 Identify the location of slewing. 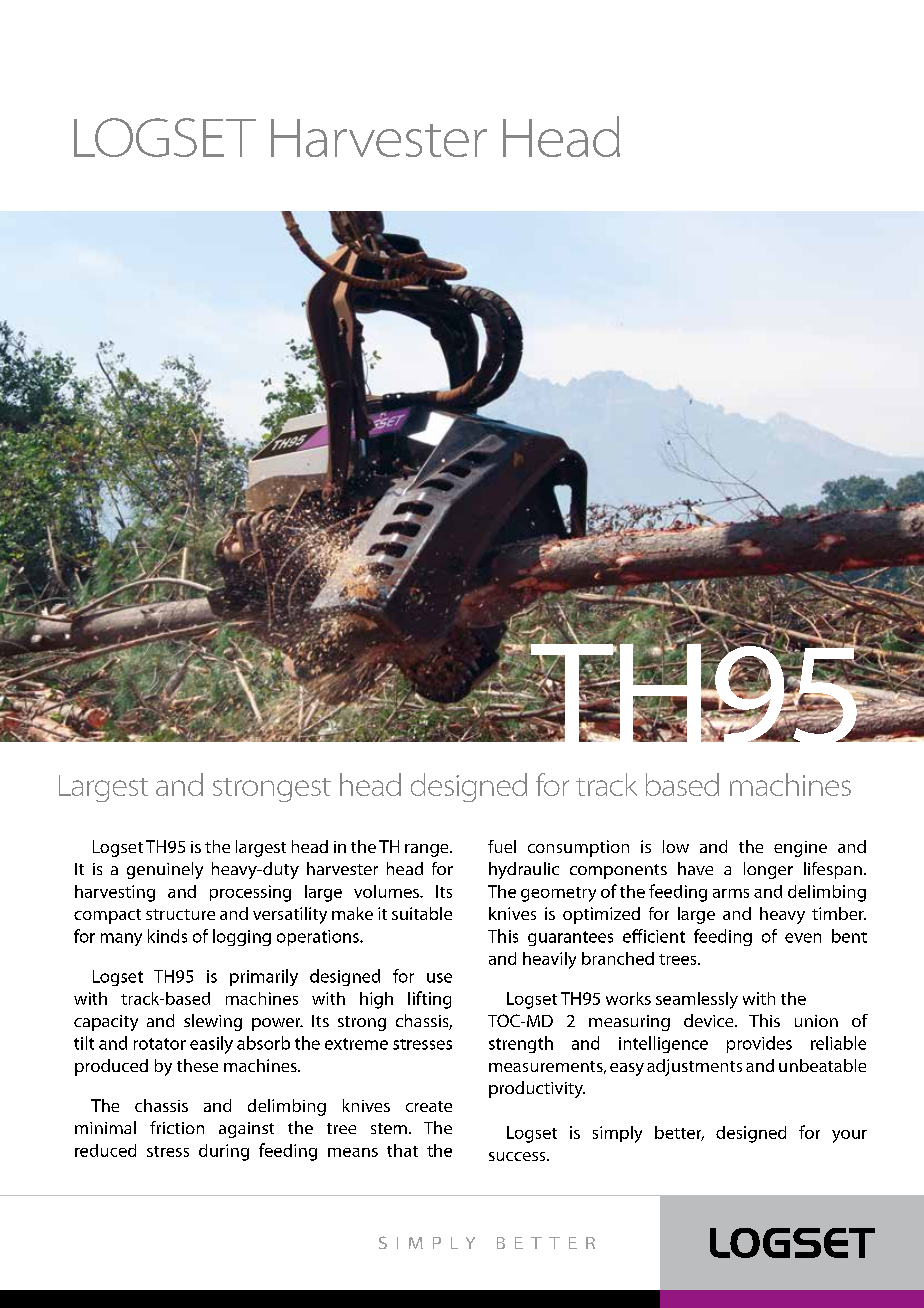
(213, 1022).
